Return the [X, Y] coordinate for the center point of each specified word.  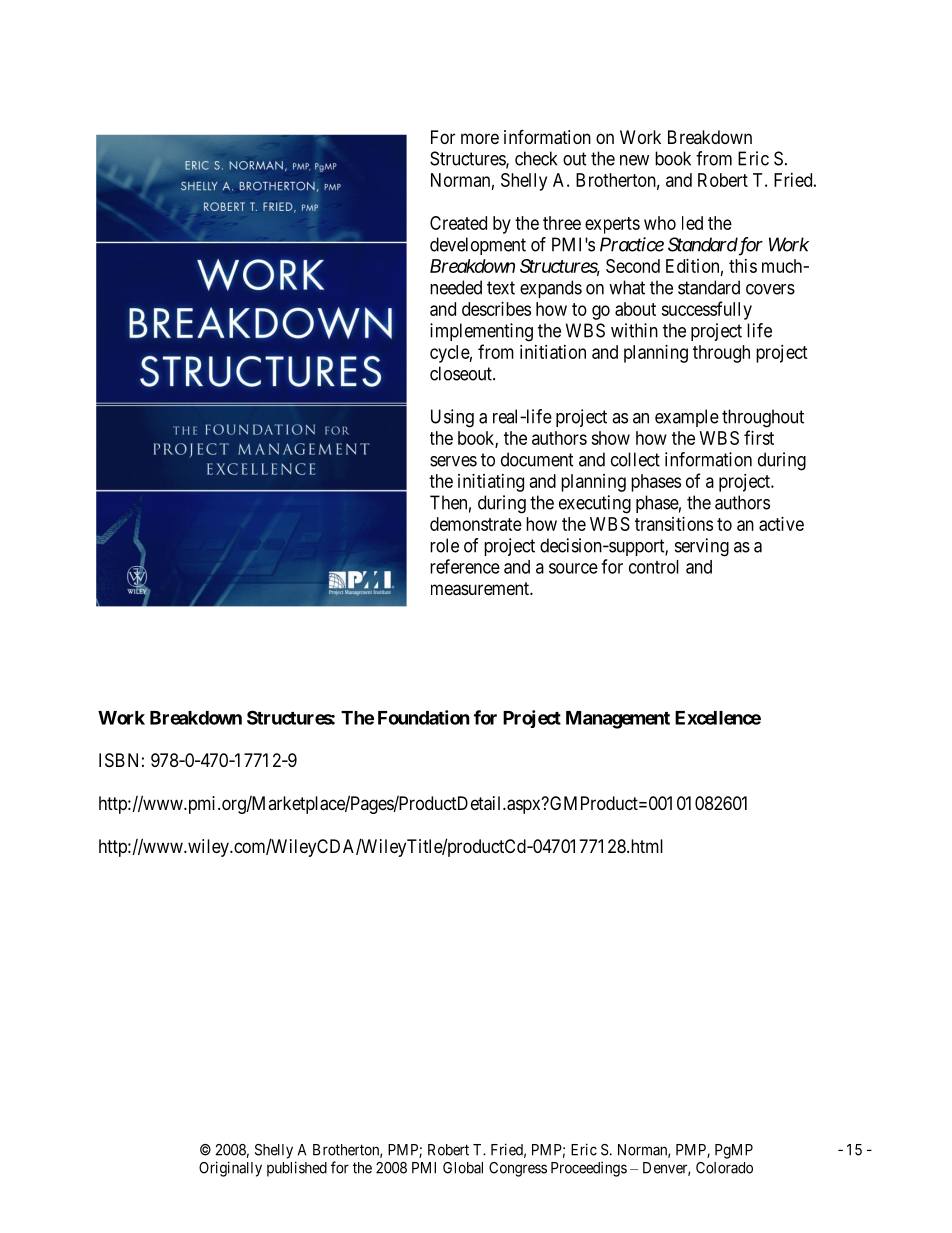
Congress [518, 1169]
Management [618, 720]
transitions [674, 524]
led [692, 223]
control [654, 567]
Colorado [724, 1168]
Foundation [424, 717]
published [297, 1169]
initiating [491, 483]
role [444, 545]
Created [458, 223]
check [536, 158]
